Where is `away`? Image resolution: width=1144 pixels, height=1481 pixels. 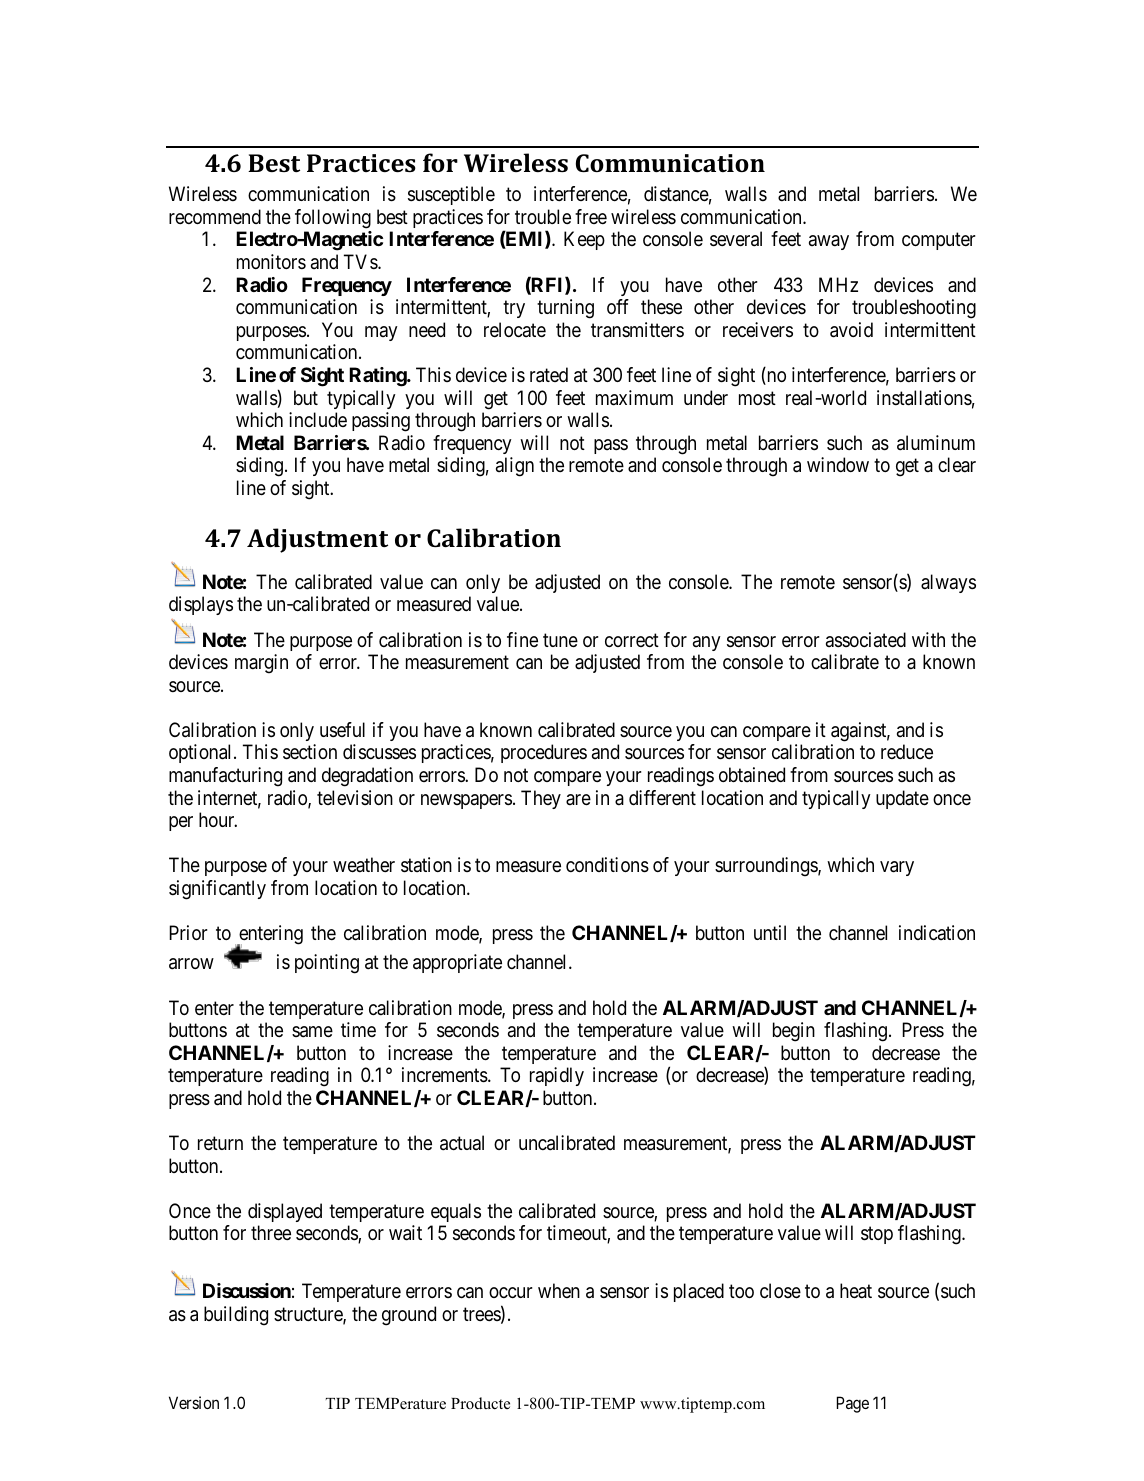
away is located at coordinates (829, 242).
